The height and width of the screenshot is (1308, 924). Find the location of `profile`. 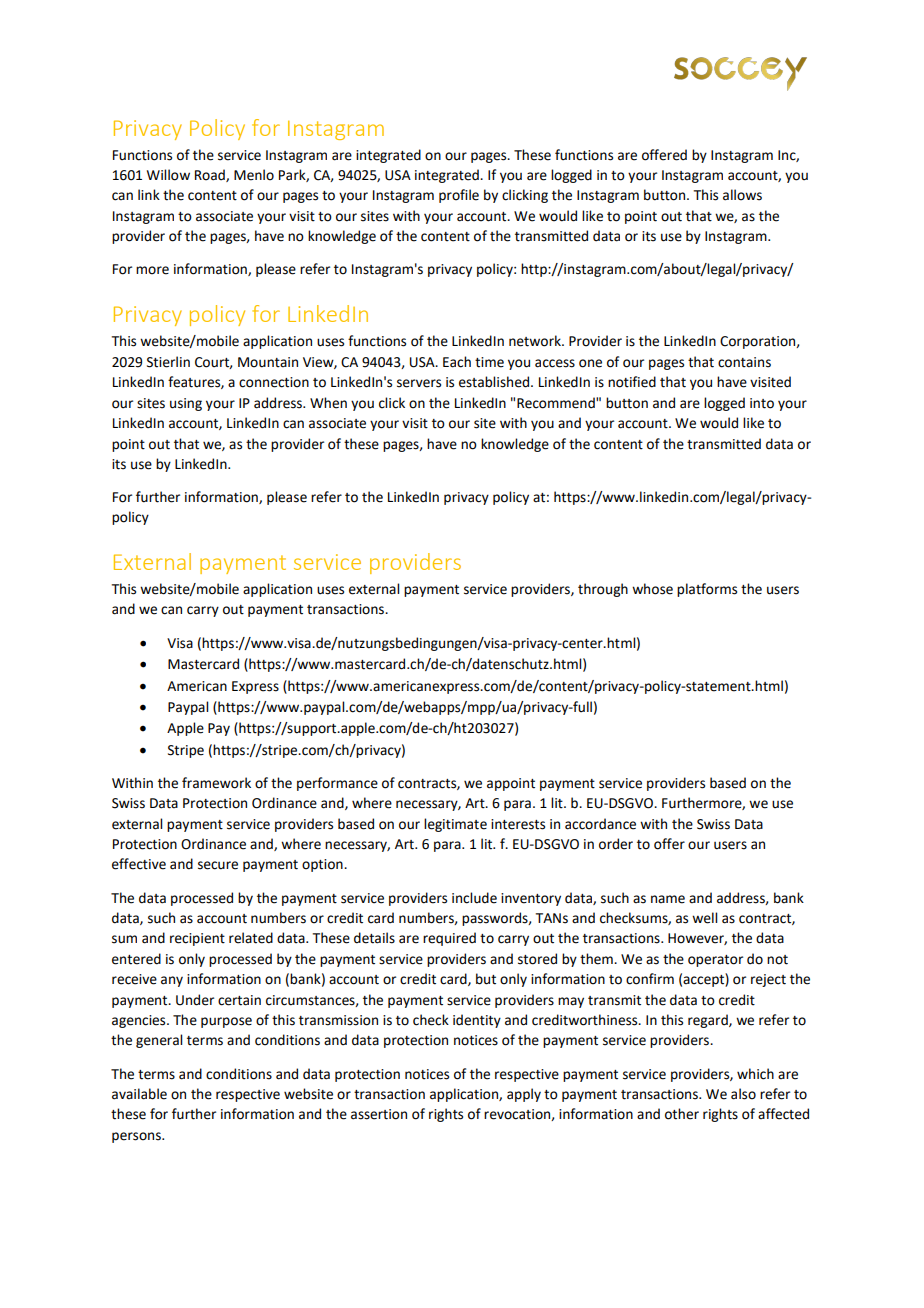

profile is located at coordinates (459, 196).
